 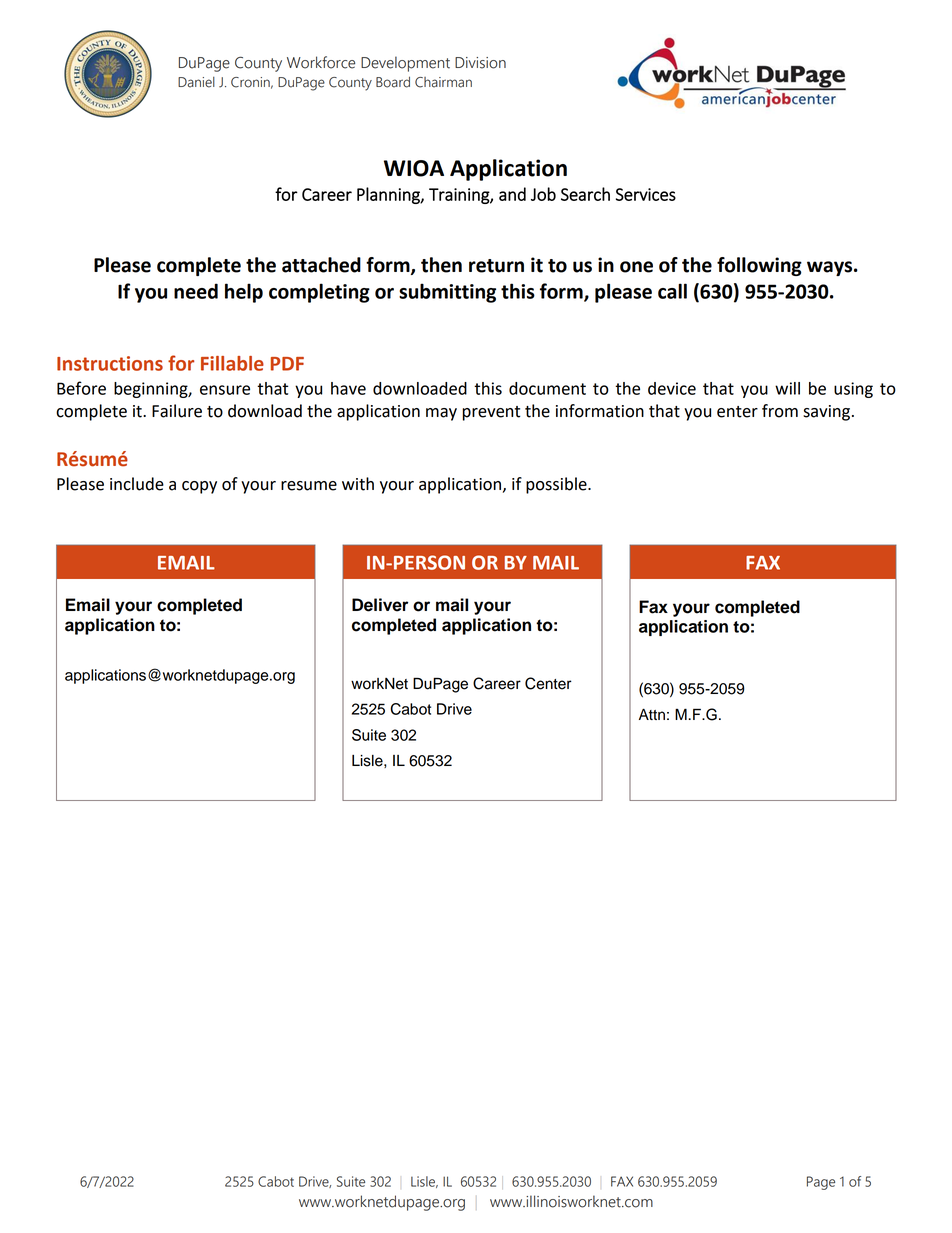 I want to click on with, so click(x=358, y=484).
